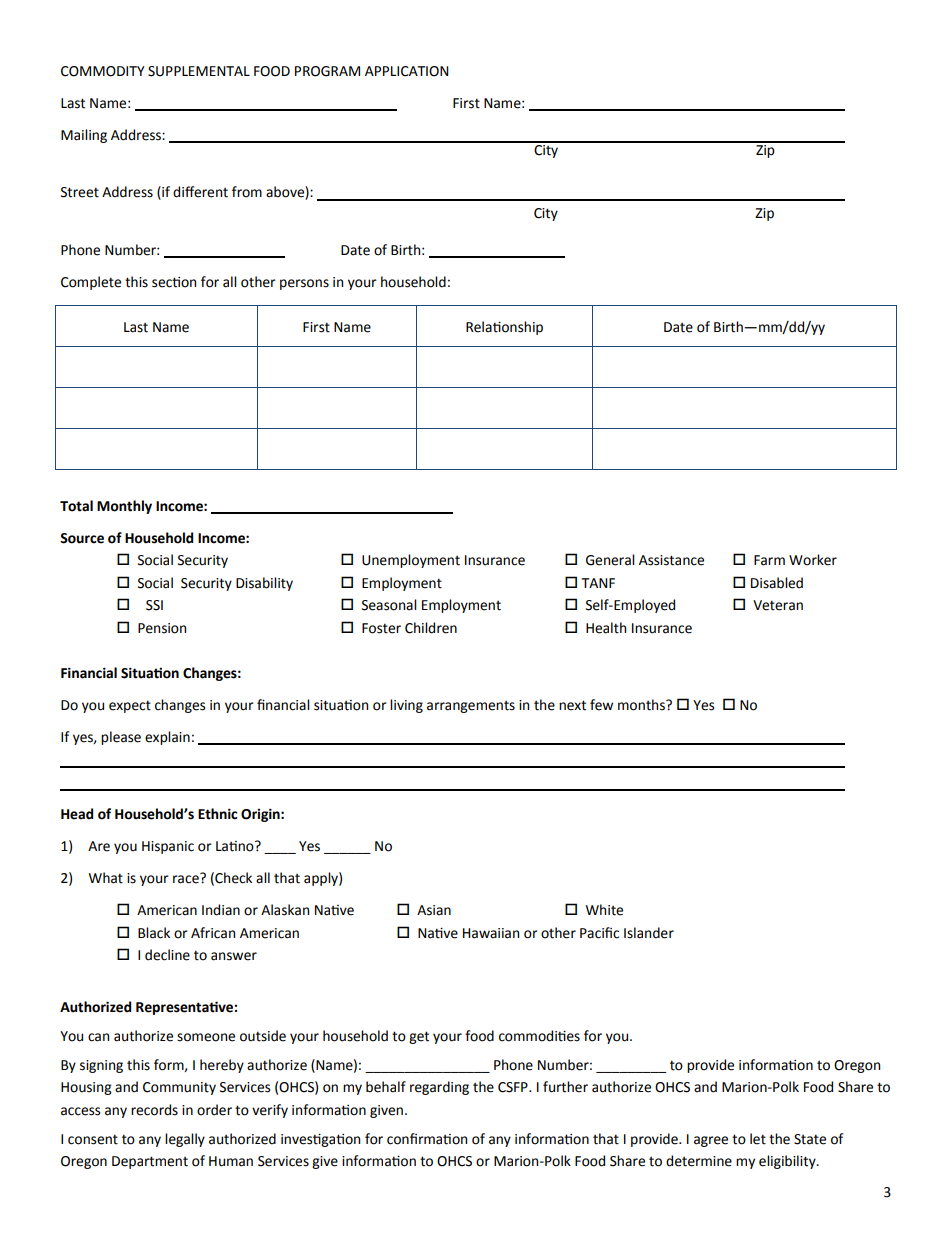 This page has height=1233, width=952. I want to click on months, so click(642, 705).
